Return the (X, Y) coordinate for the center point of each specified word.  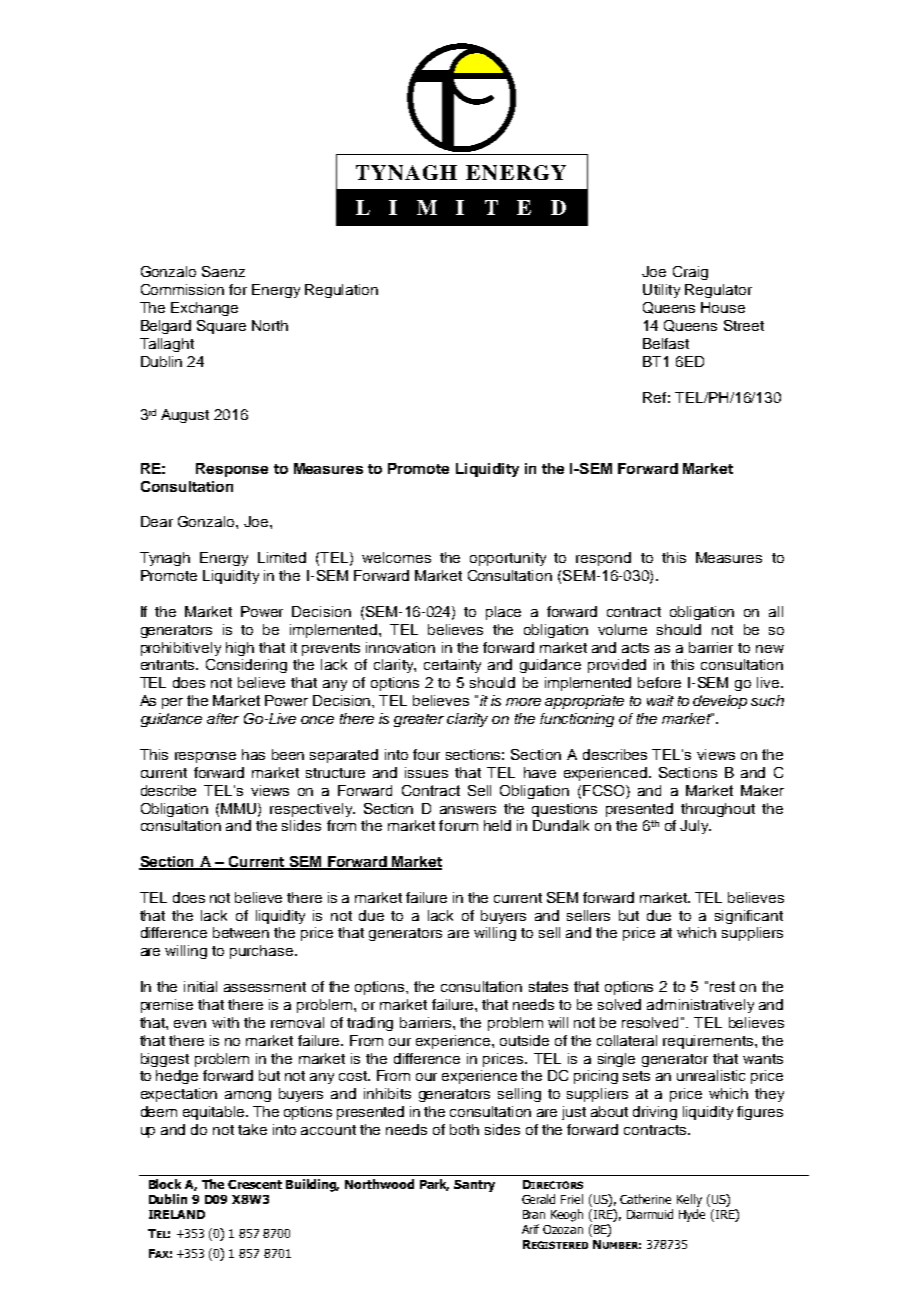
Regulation (341, 291)
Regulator (718, 291)
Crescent (255, 1184)
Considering (246, 666)
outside (524, 1040)
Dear (157, 521)
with (225, 1022)
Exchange (204, 309)
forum (458, 825)
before (659, 682)
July (695, 827)
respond (603, 559)
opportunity (508, 559)
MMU (240, 809)
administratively (700, 1006)
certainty (452, 666)
